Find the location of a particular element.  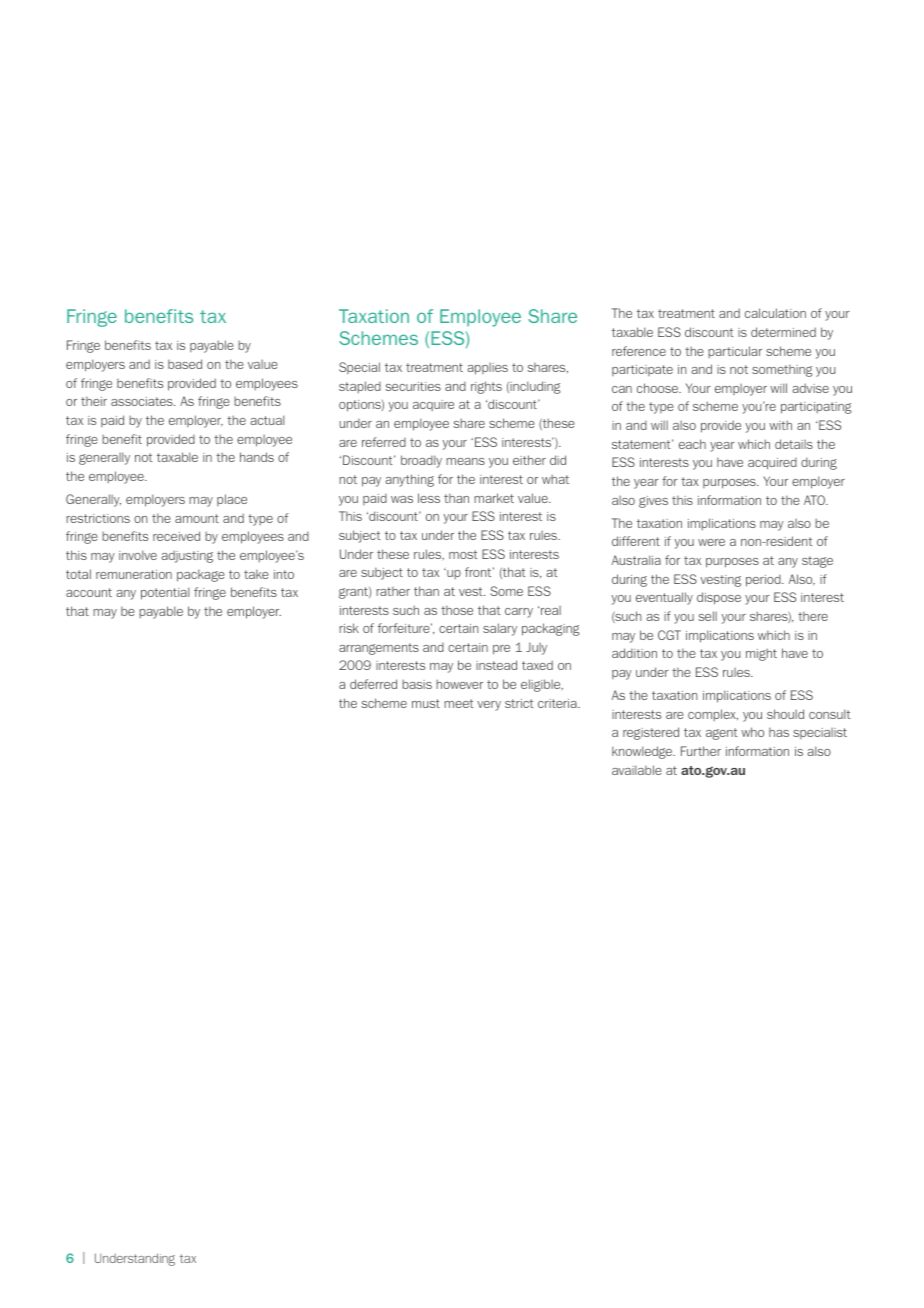

received is located at coordinates (176, 536).
